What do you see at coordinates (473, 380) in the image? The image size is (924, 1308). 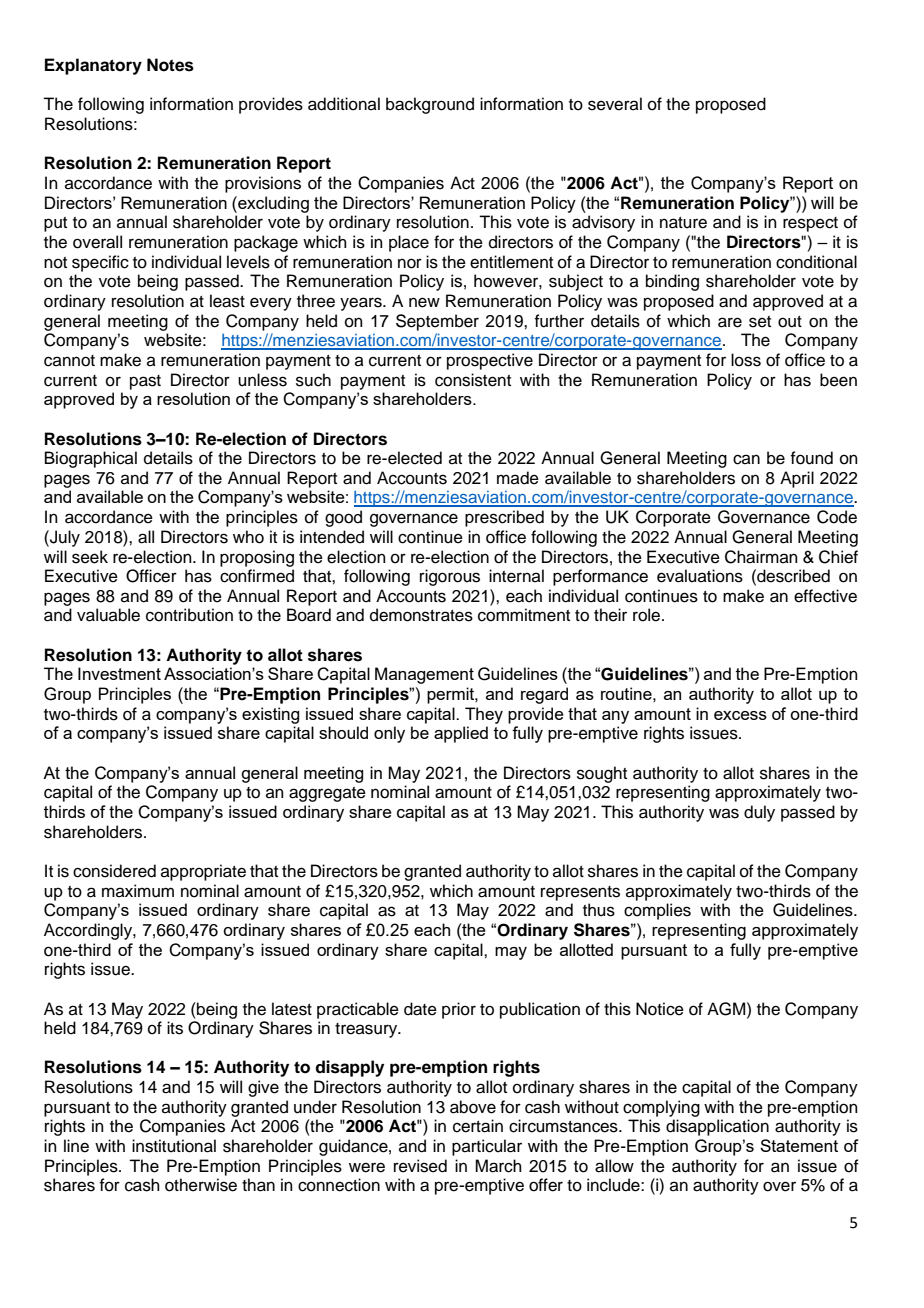 I see `consistent` at bounding box center [473, 380].
